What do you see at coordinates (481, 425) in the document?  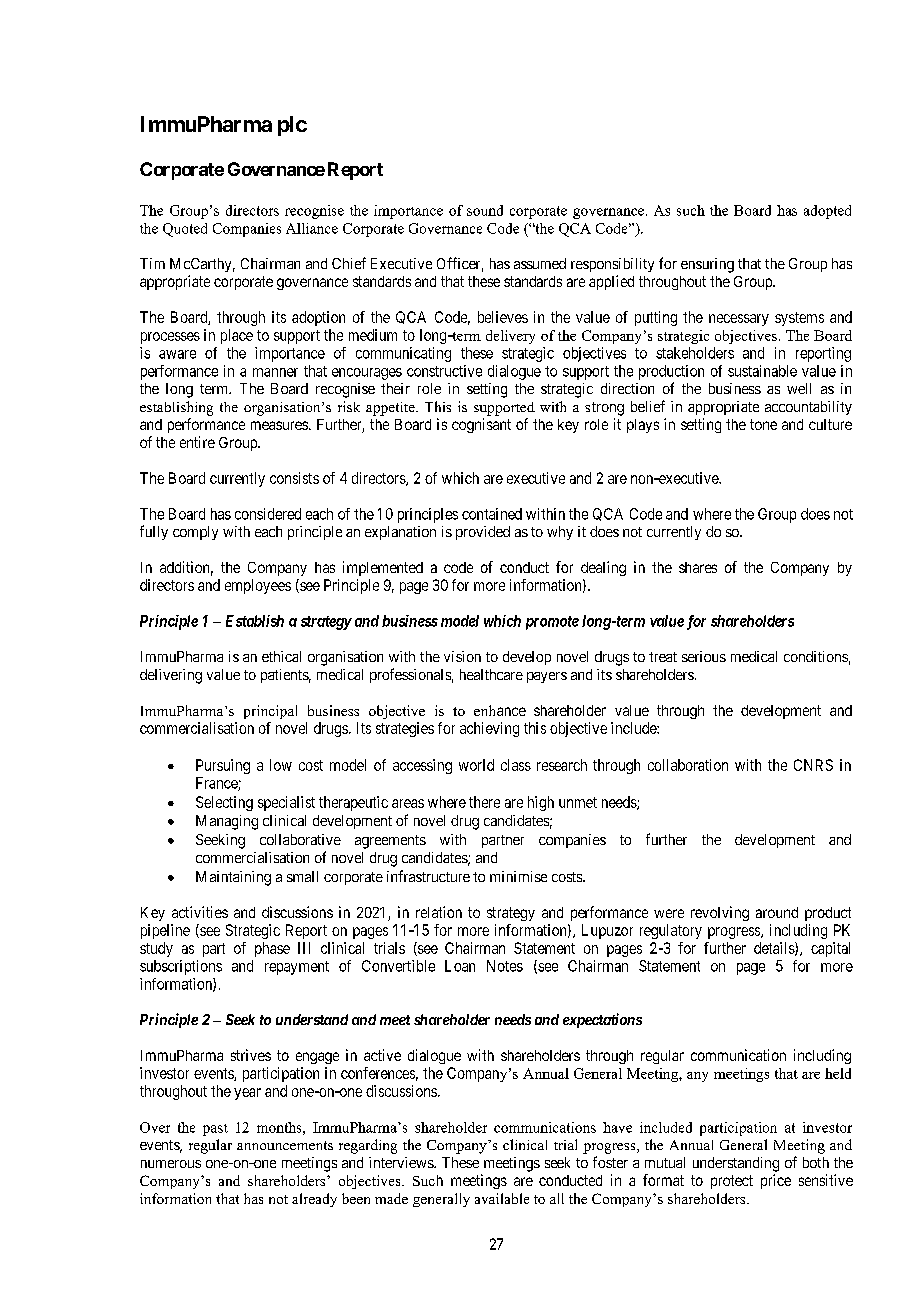 I see `cognisant` at bounding box center [481, 425].
